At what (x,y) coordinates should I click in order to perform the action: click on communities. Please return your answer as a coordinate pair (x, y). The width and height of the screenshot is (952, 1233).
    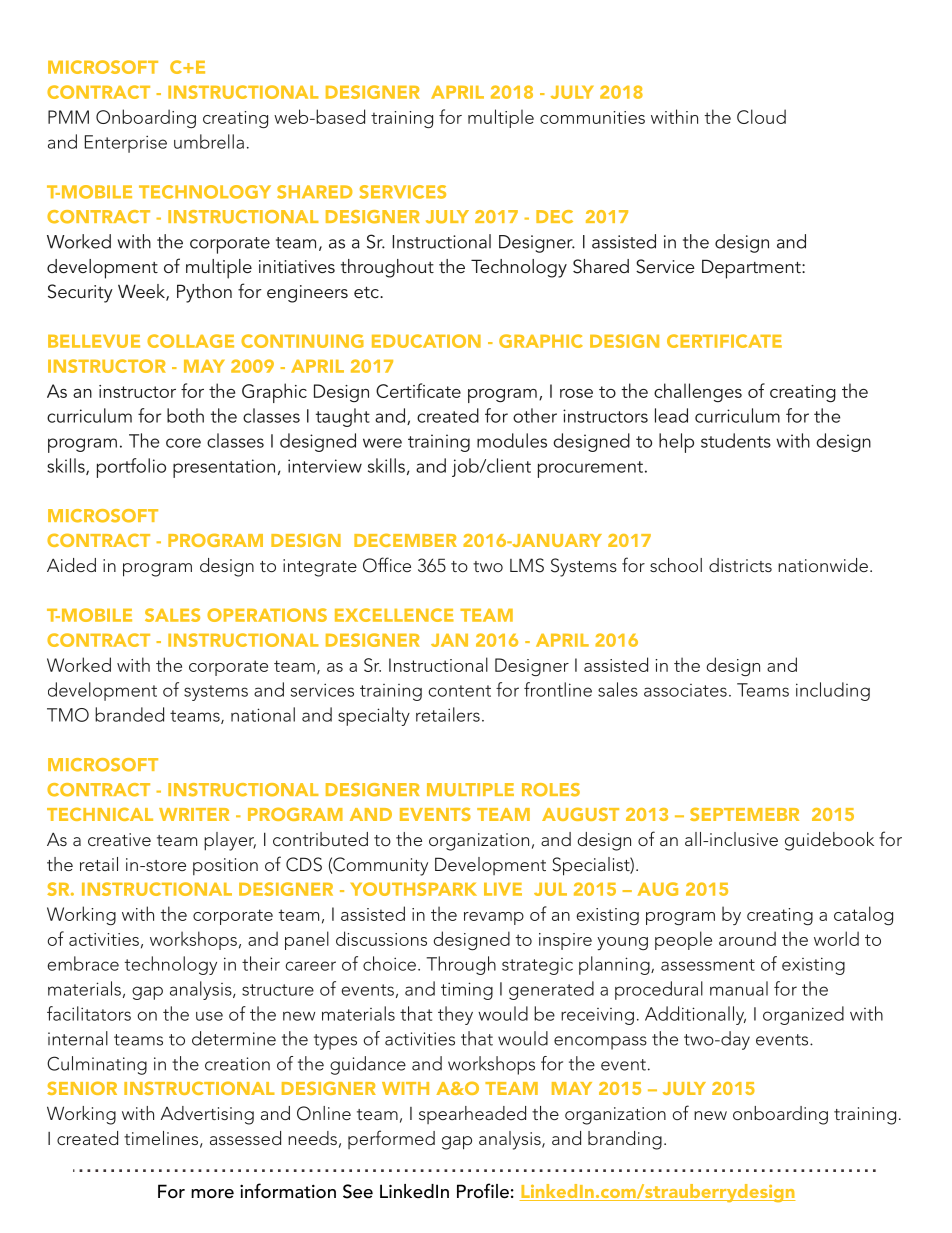
    Looking at the image, I should click on (592, 117).
